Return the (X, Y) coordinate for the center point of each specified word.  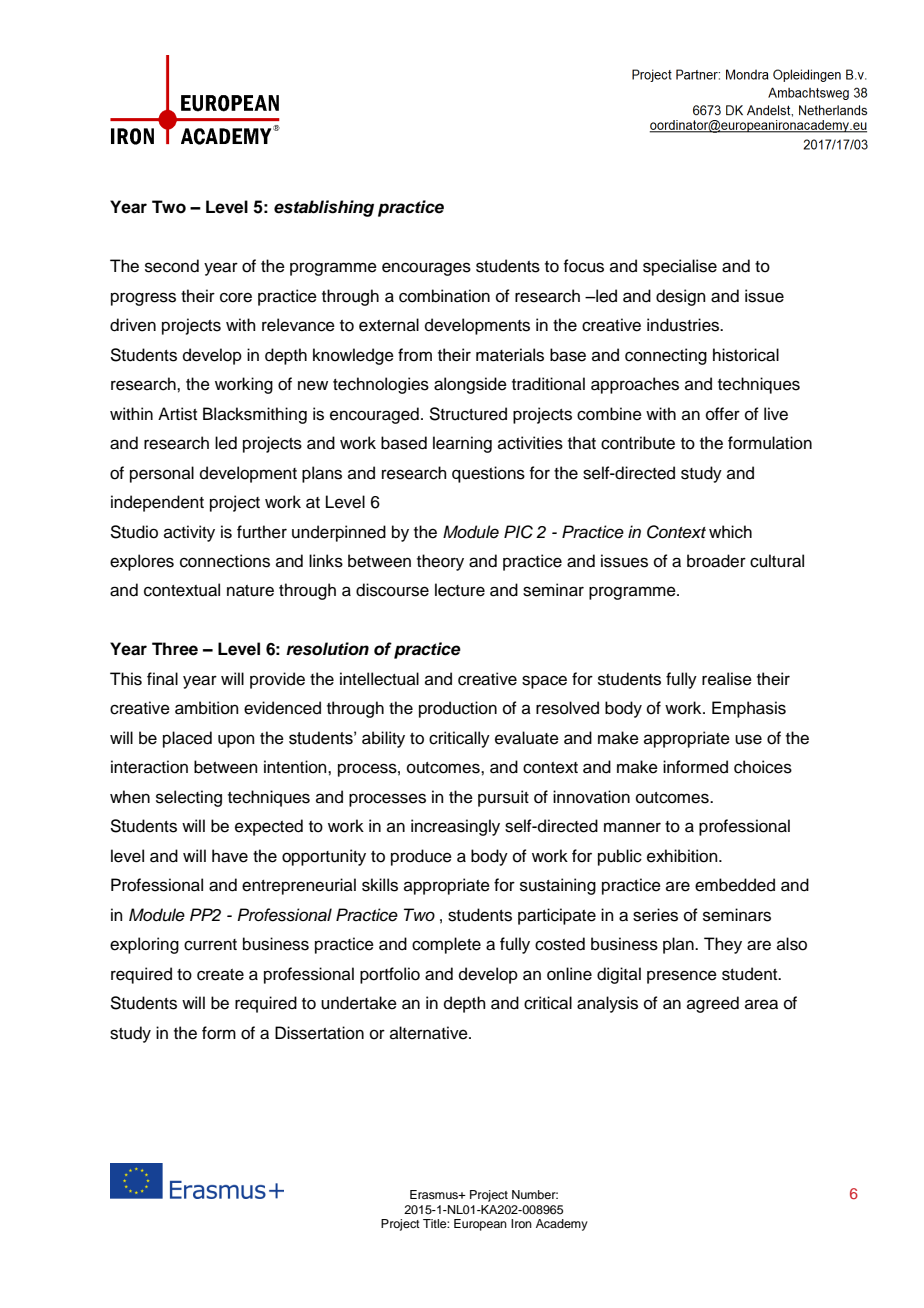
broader (716, 561)
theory (440, 562)
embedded (735, 885)
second (172, 266)
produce (421, 857)
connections (225, 561)
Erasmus (435, 1194)
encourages (426, 269)
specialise (680, 267)
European (480, 1225)
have (230, 856)
